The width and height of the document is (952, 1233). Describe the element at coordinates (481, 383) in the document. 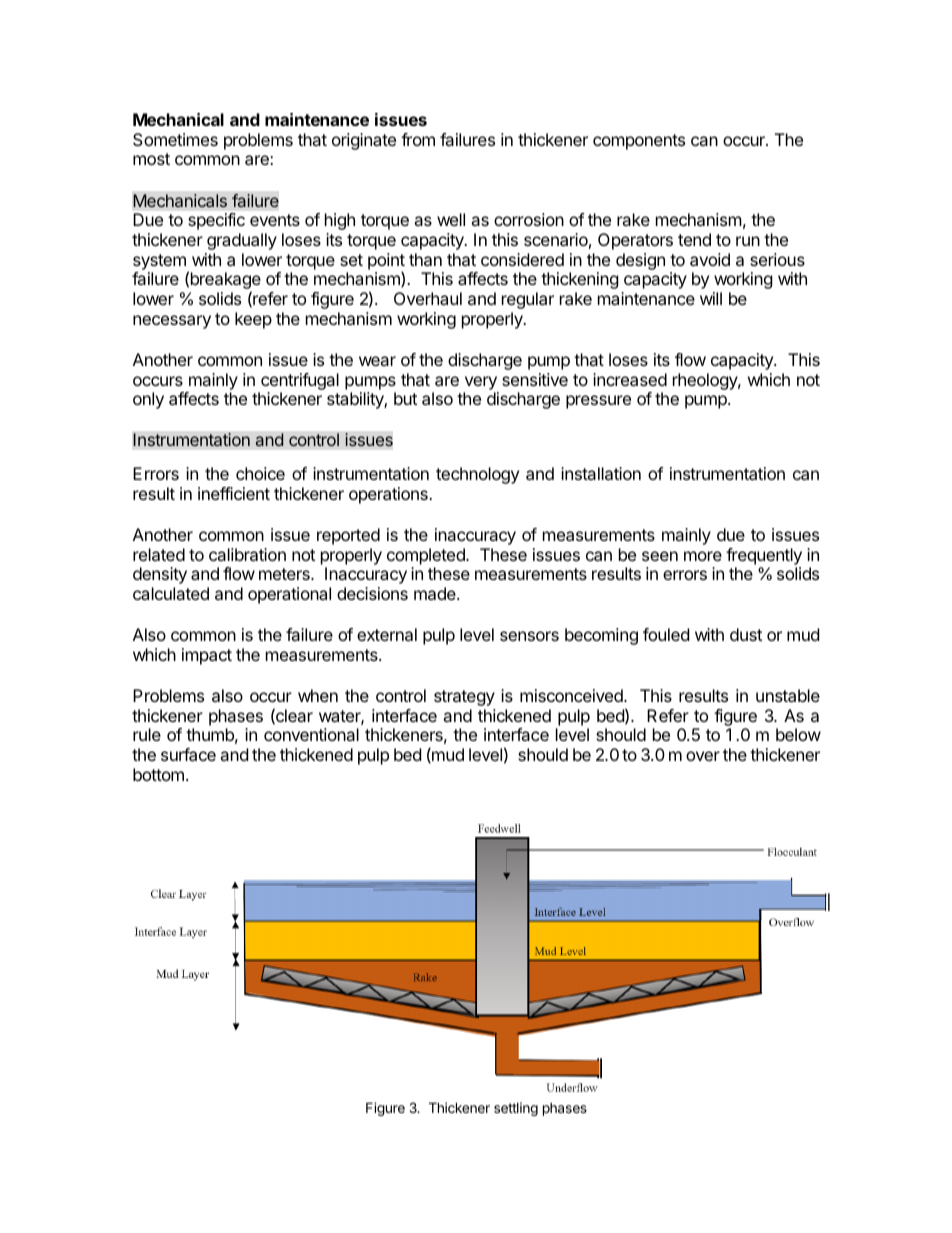

I see `very` at that location.
